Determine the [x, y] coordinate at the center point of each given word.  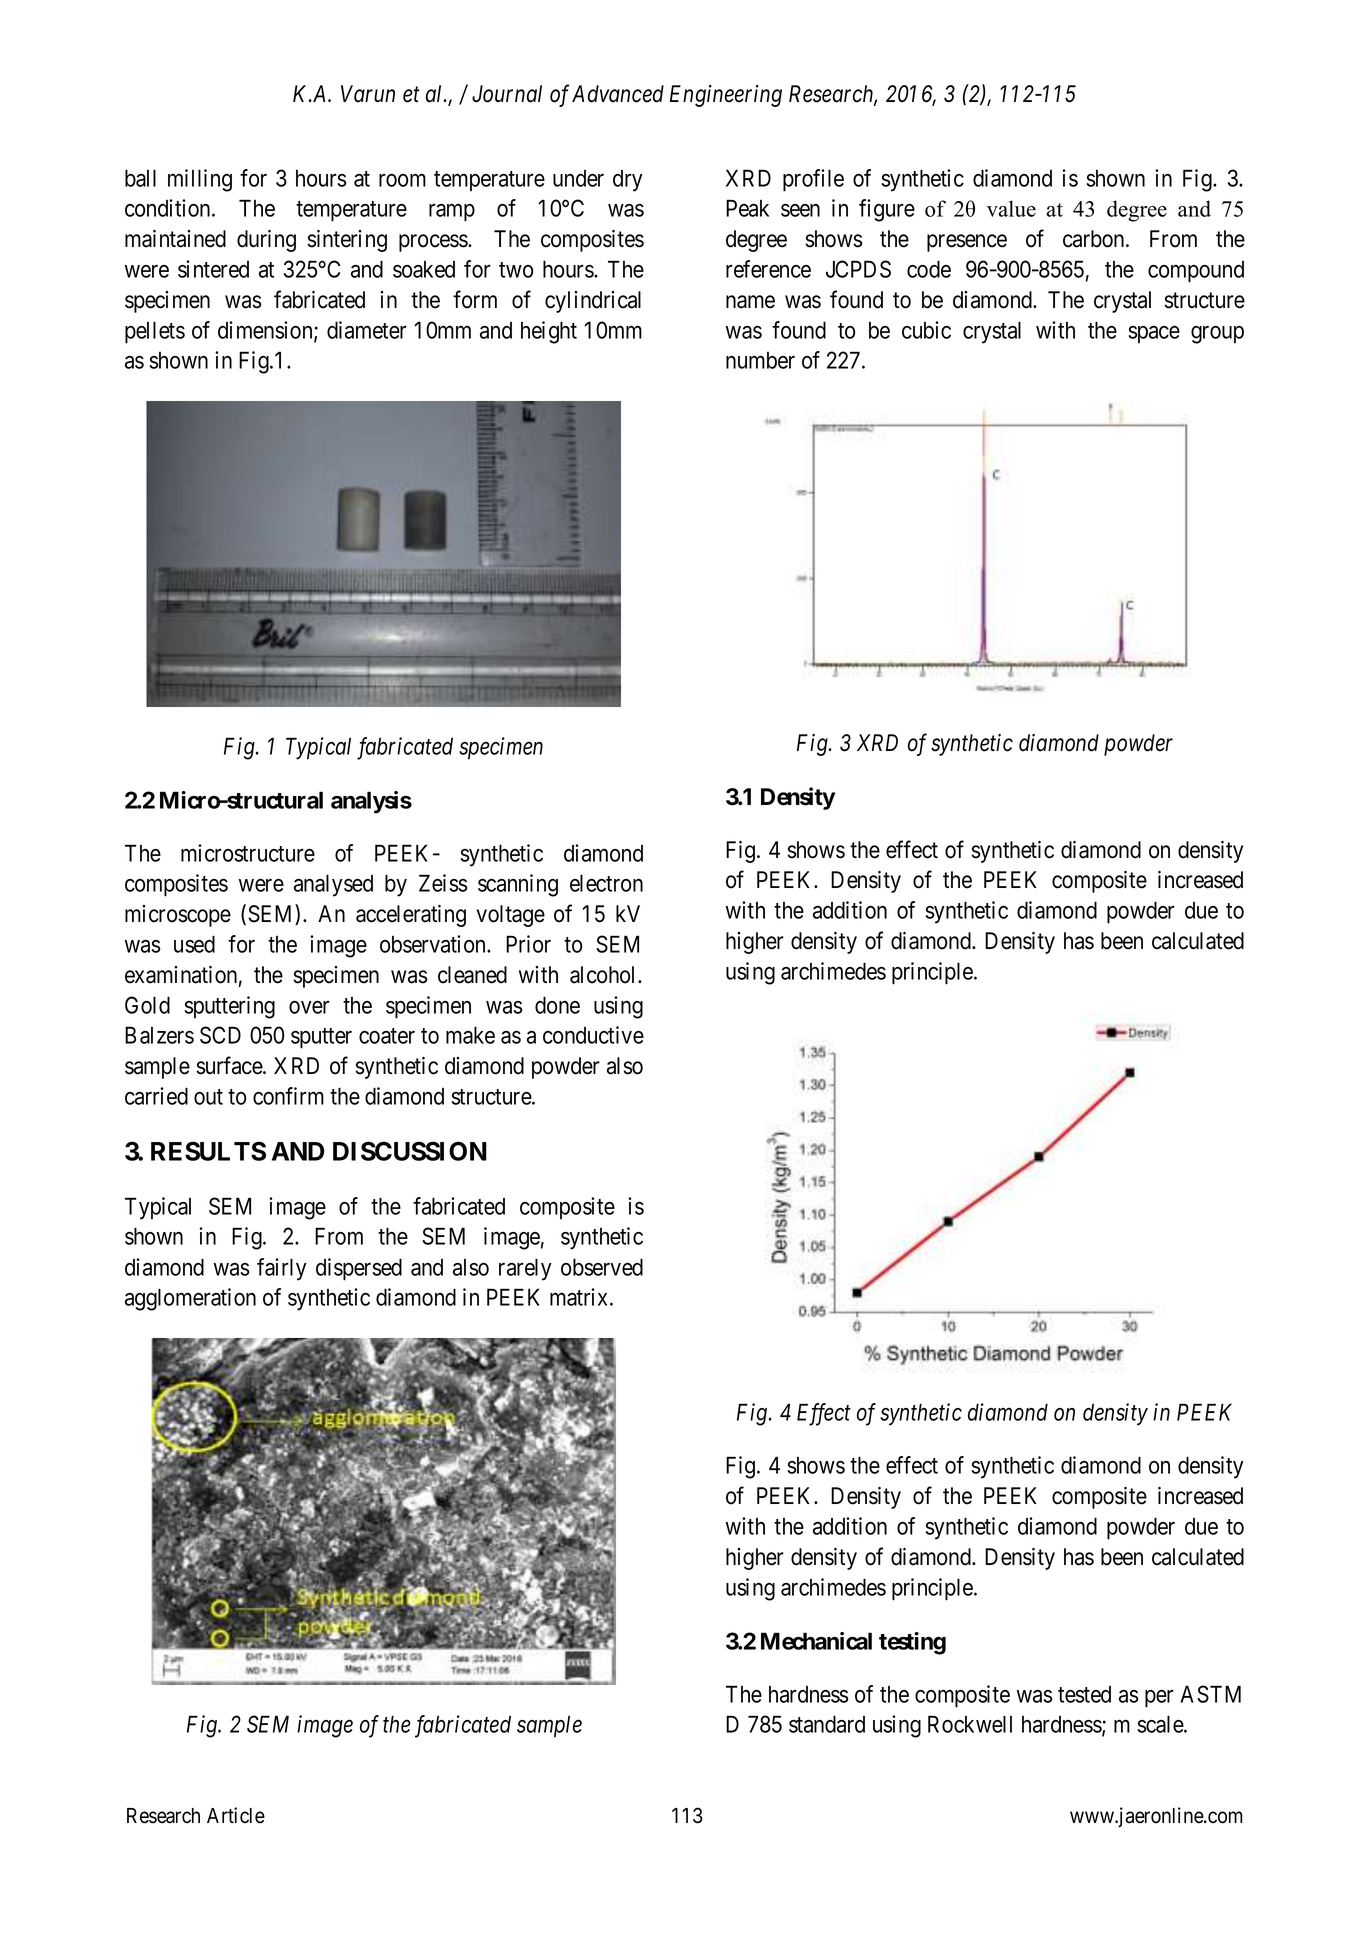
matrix [580, 1297]
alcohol [604, 975]
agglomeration [190, 1299]
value [1011, 208]
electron [606, 883]
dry [628, 181]
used [194, 944]
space [1154, 334]
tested [1084, 1694]
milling [200, 180]
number [760, 360]
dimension [266, 331]
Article [236, 1815]
